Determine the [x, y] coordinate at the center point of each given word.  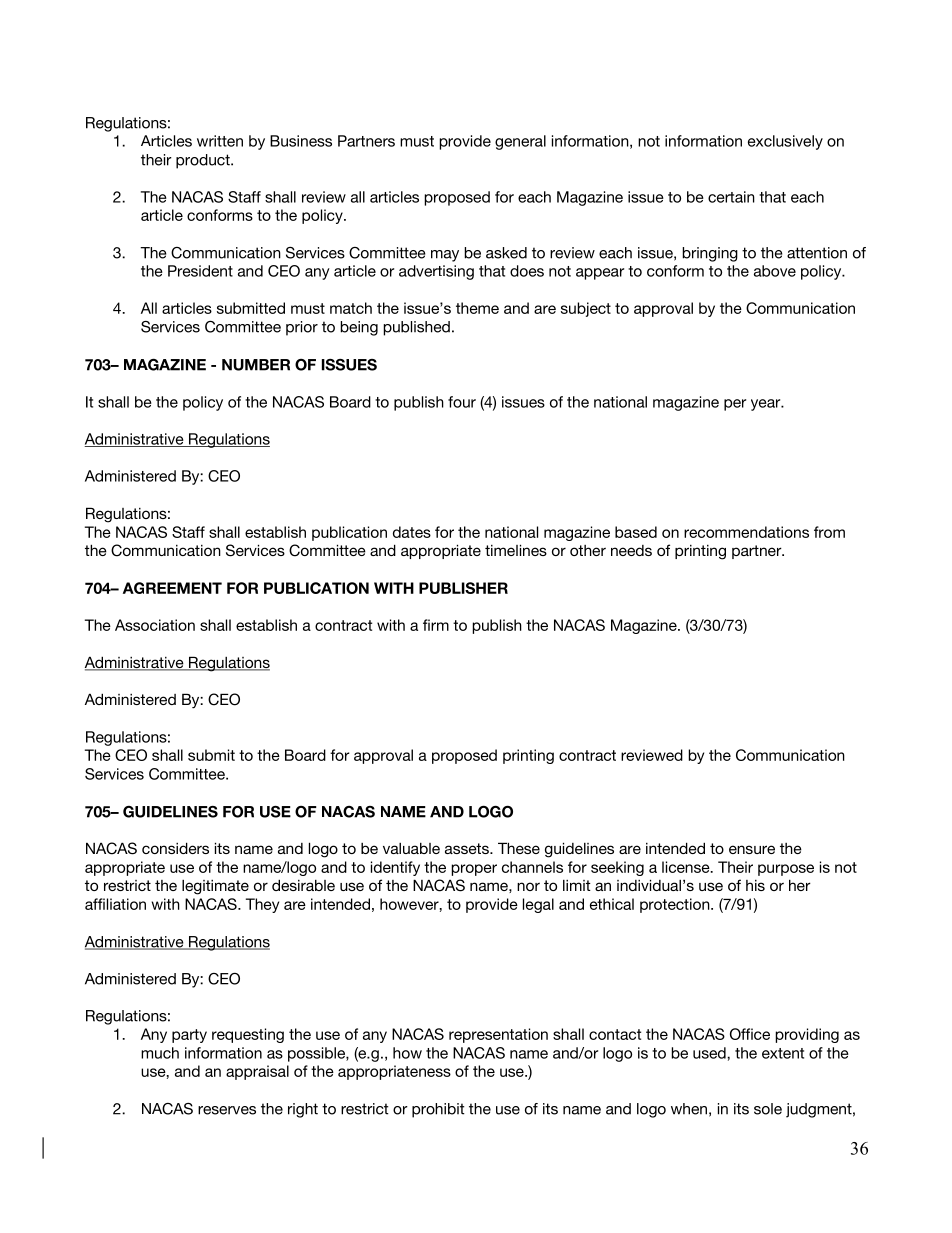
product [204, 161]
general [520, 142]
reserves [227, 1110]
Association [155, 625]
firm [436, 625]
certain [731, 197]
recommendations [746, 532]
